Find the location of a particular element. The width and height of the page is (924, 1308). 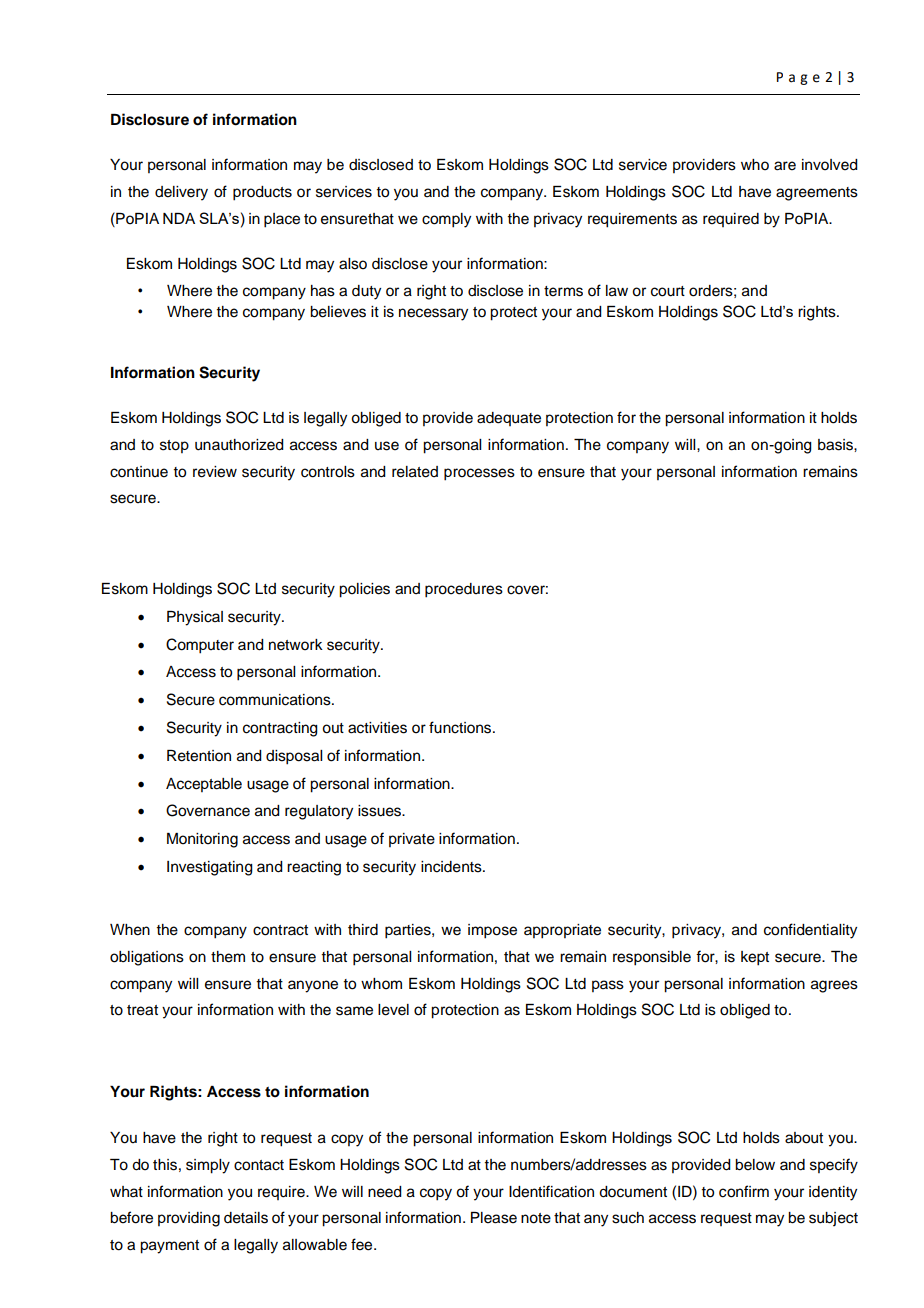

Please is located at coordinates (494, 1218).
